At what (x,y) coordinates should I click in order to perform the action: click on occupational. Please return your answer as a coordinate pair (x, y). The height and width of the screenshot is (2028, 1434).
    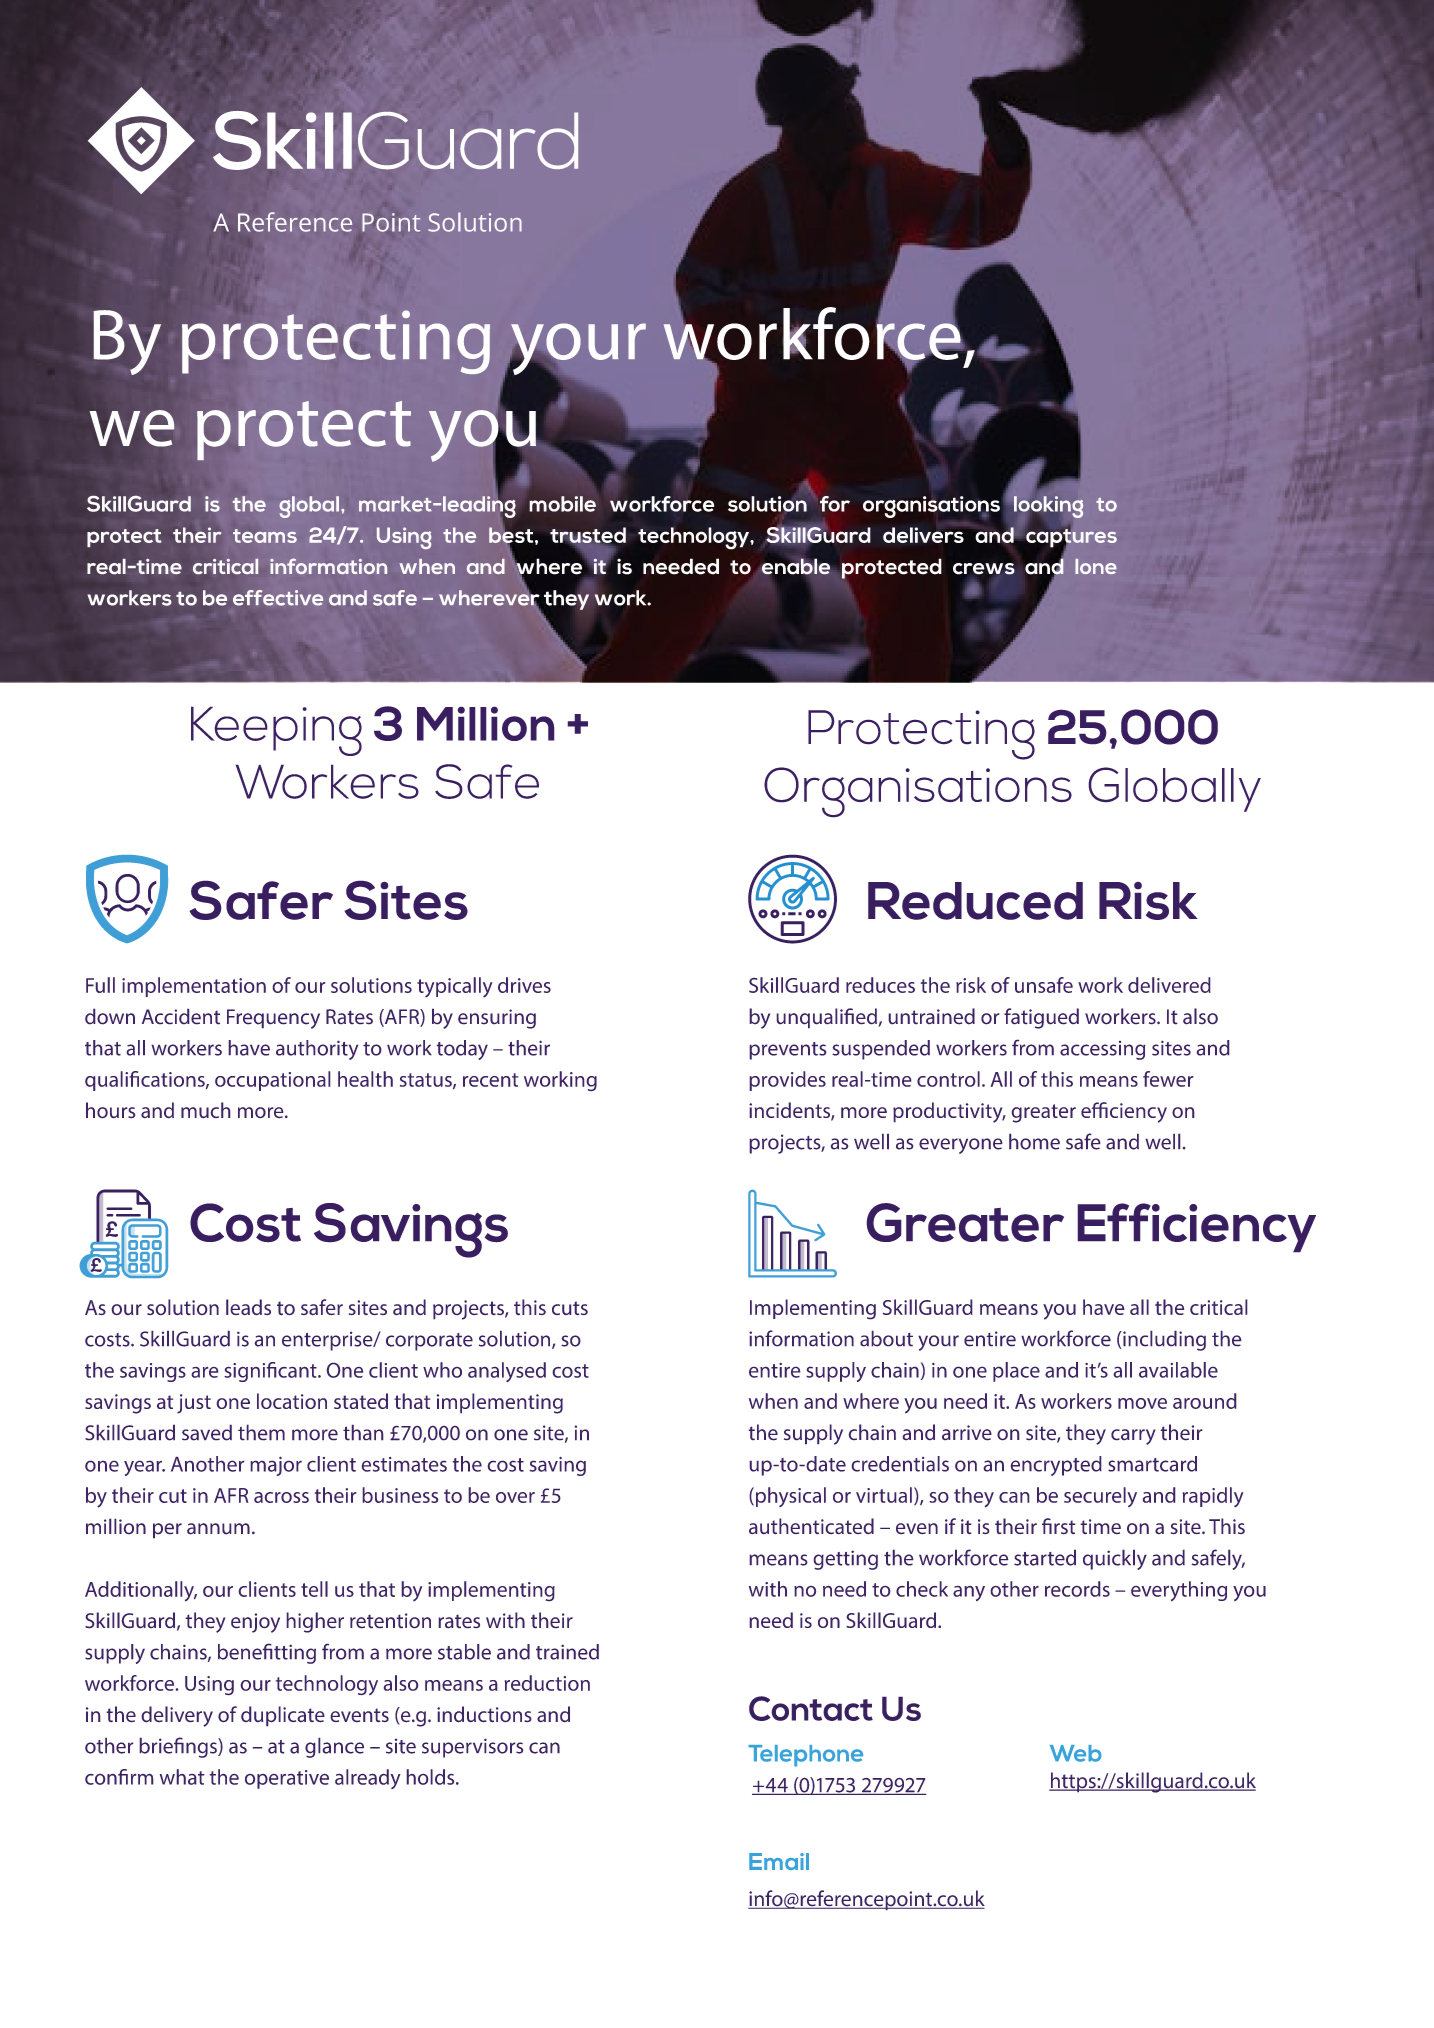
    Looking at the image, I should click on (273, 1081).
